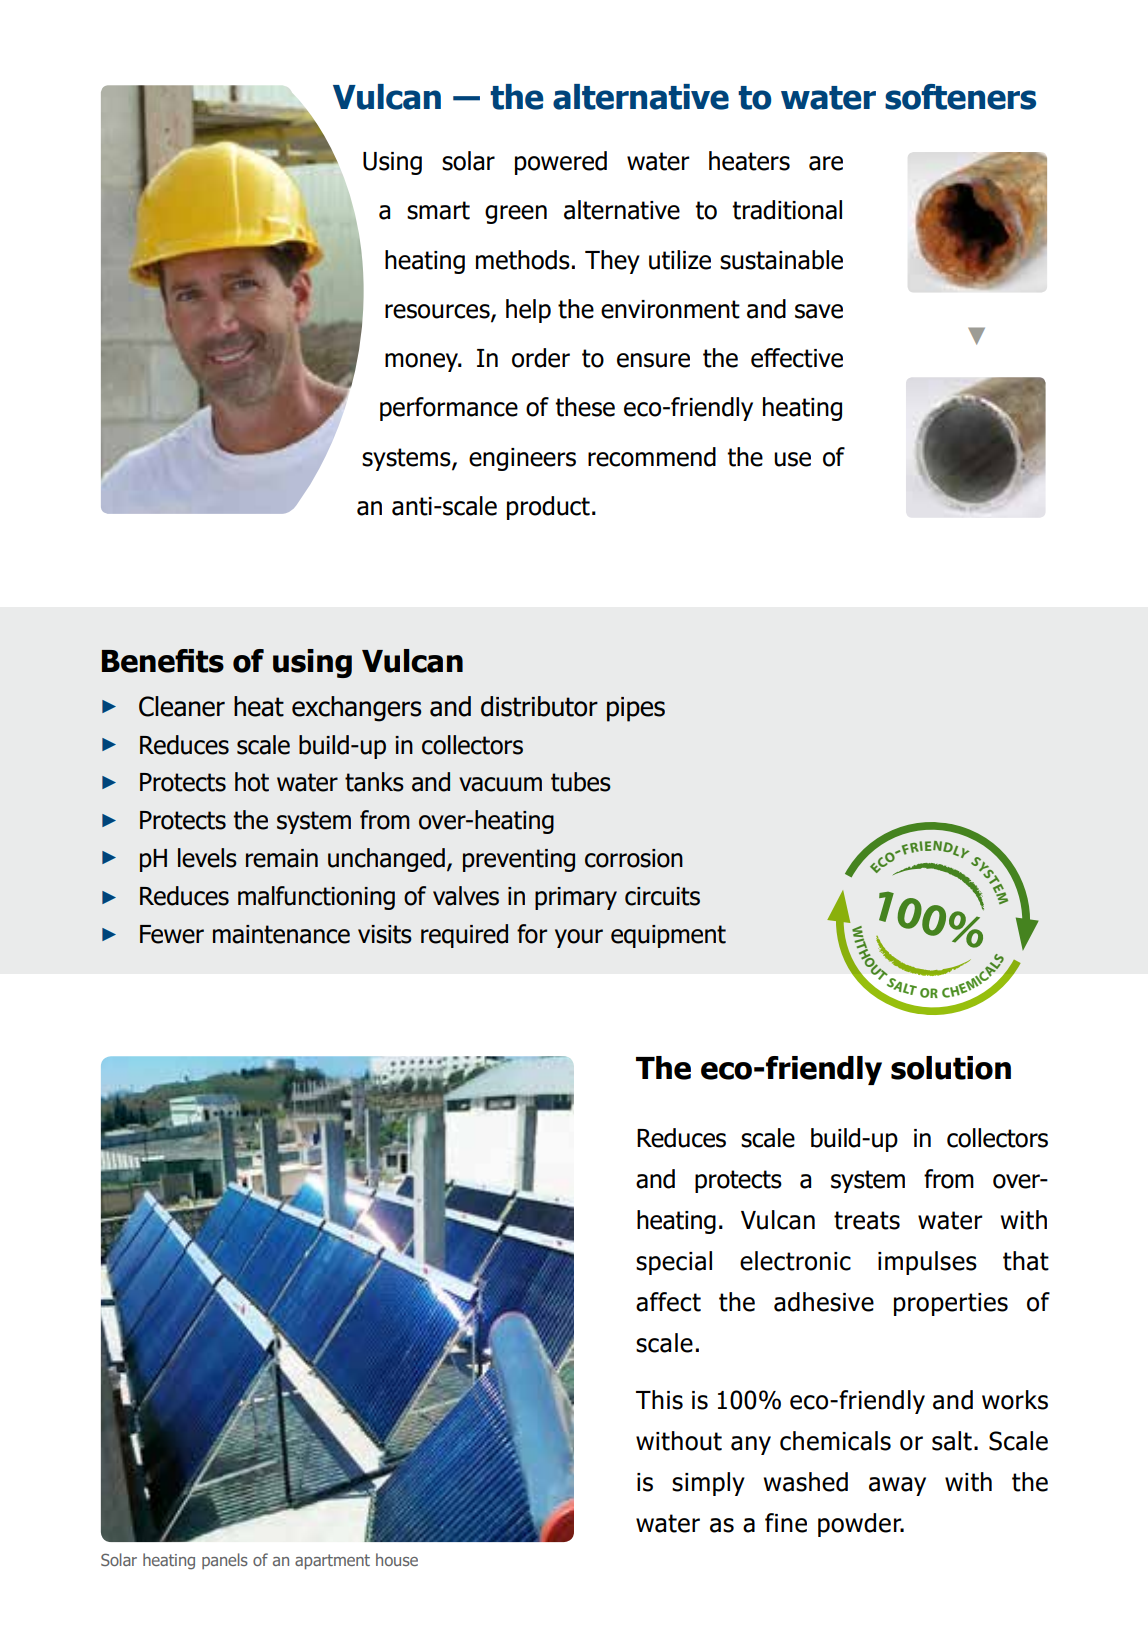 This document has width=1148, height=1629. What do you see at coordinates (449, 409) in the document?
I see `performance` at bounding box center [449, 409].
